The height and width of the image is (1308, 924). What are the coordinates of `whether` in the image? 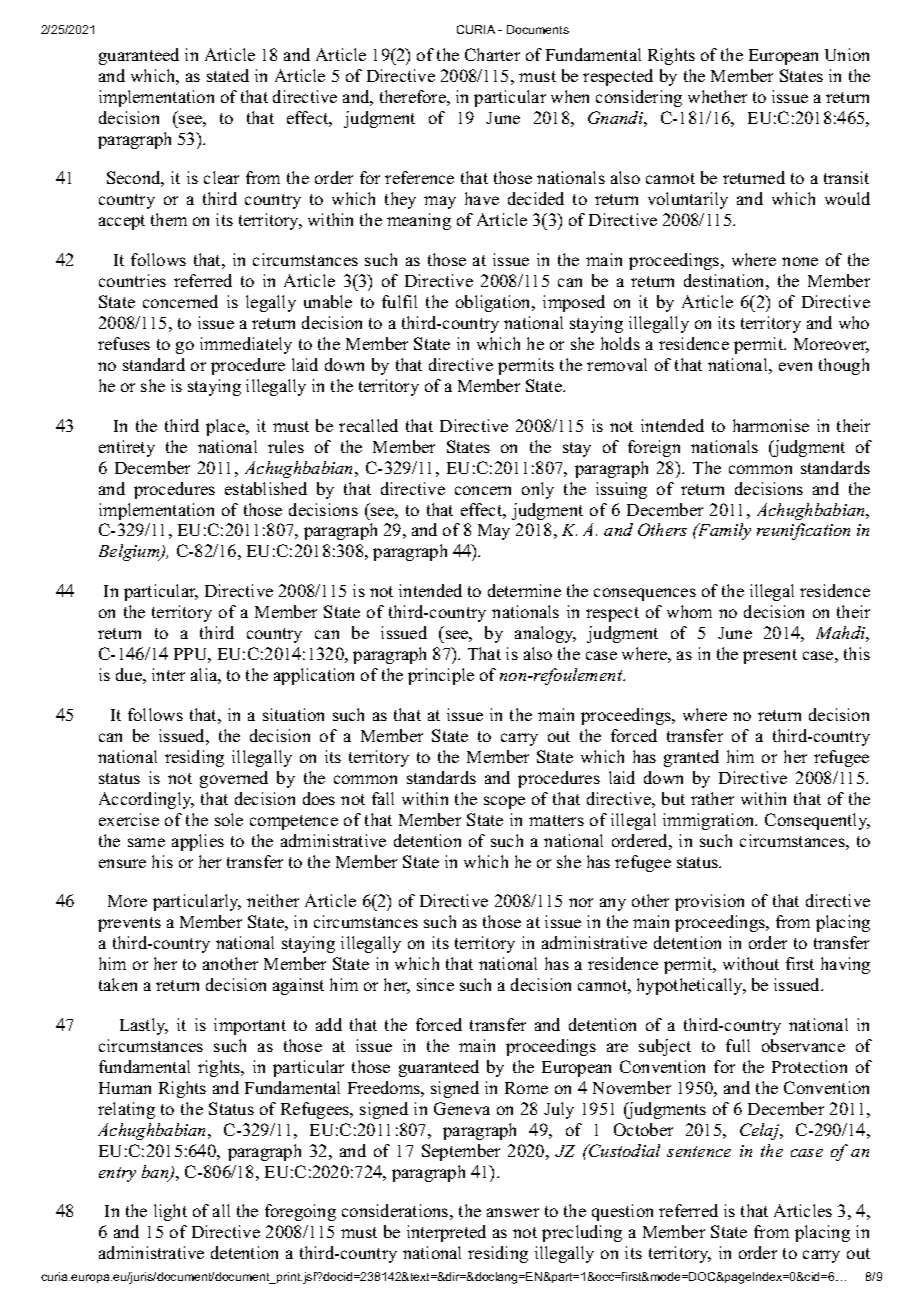 It's located at (717, 96).
